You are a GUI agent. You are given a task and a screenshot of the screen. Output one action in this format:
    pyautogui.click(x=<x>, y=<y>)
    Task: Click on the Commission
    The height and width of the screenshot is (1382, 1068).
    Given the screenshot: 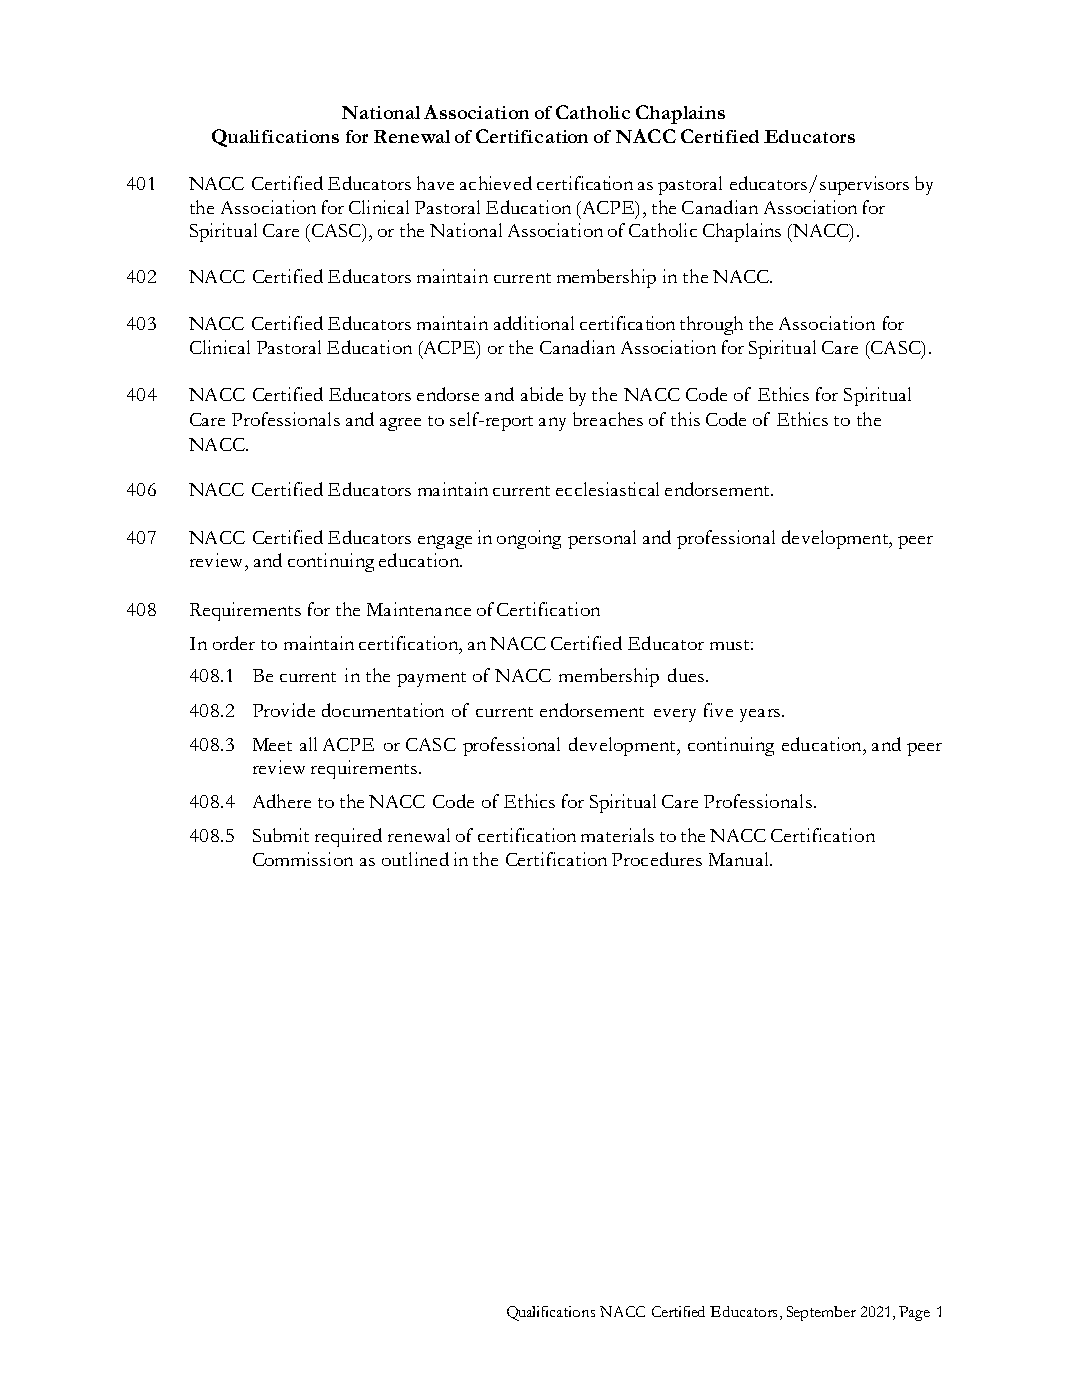 What is the action you would take?
    pyautogui.click(x=303, y=859)
